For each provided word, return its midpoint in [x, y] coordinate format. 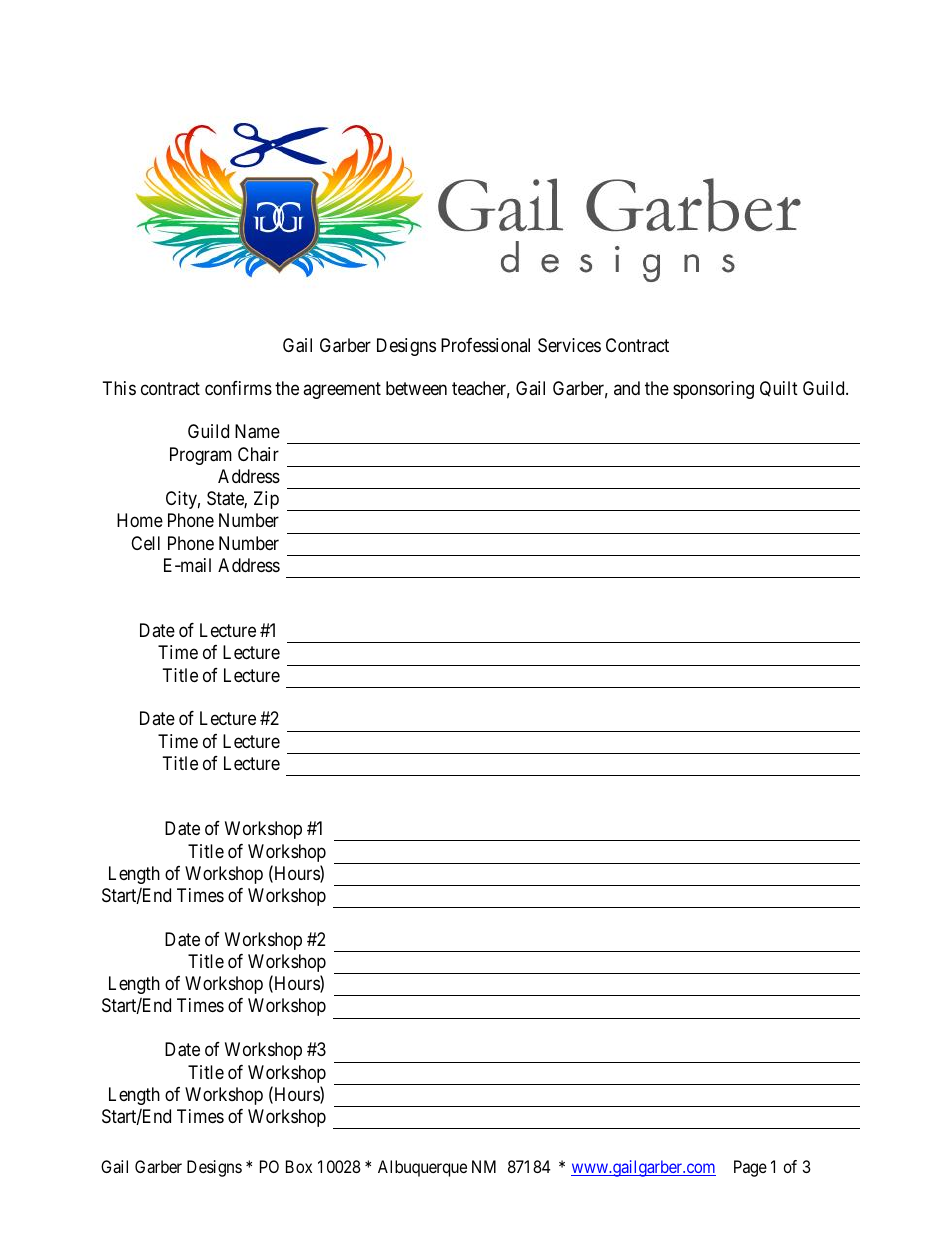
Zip [266, 500]
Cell [145, 543]
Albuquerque [422, 1168]
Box [299, 1166]
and [627, 388]
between [416, 388]
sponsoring [713, 390]
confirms [238, 388]
